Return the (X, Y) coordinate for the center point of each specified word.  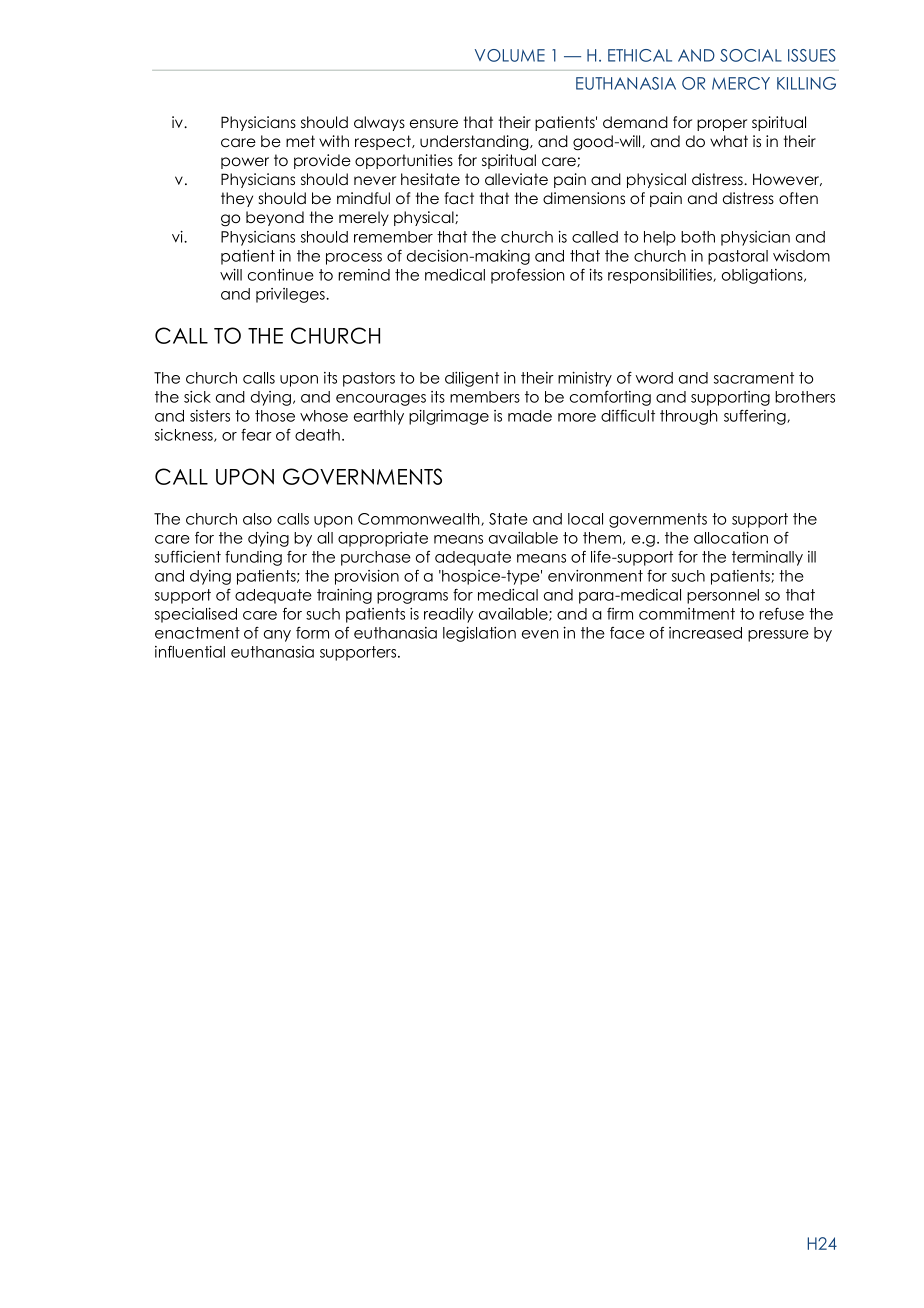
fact (459, 198)
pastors (369, 379)
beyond (275, 218)
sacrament (754, 378)
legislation (479, 634)
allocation (731, 538)
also (257, 519)
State (508, 519)
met (300, 141)
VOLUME (510, 55)
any (277, 636)
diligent (472, 379)
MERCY (741, 83)
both (698, 237)
